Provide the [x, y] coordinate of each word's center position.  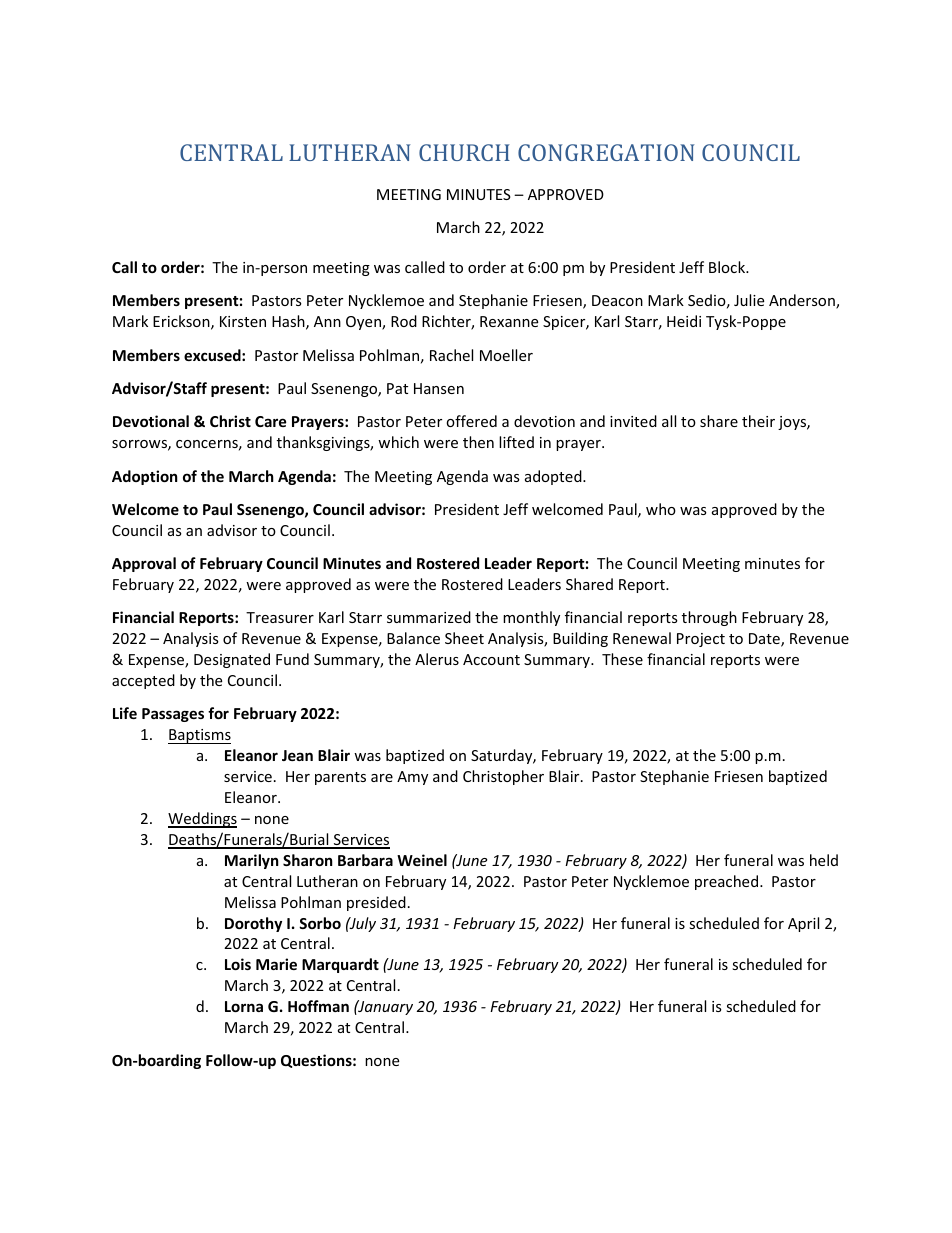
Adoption [145, 477]
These [622, 659]
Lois [238, 964]
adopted [554, 477]
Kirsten [243, 321]
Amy [412, 778]
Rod [404, 321]
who [661, 509]
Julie [749, 300]
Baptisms [199, 736]
